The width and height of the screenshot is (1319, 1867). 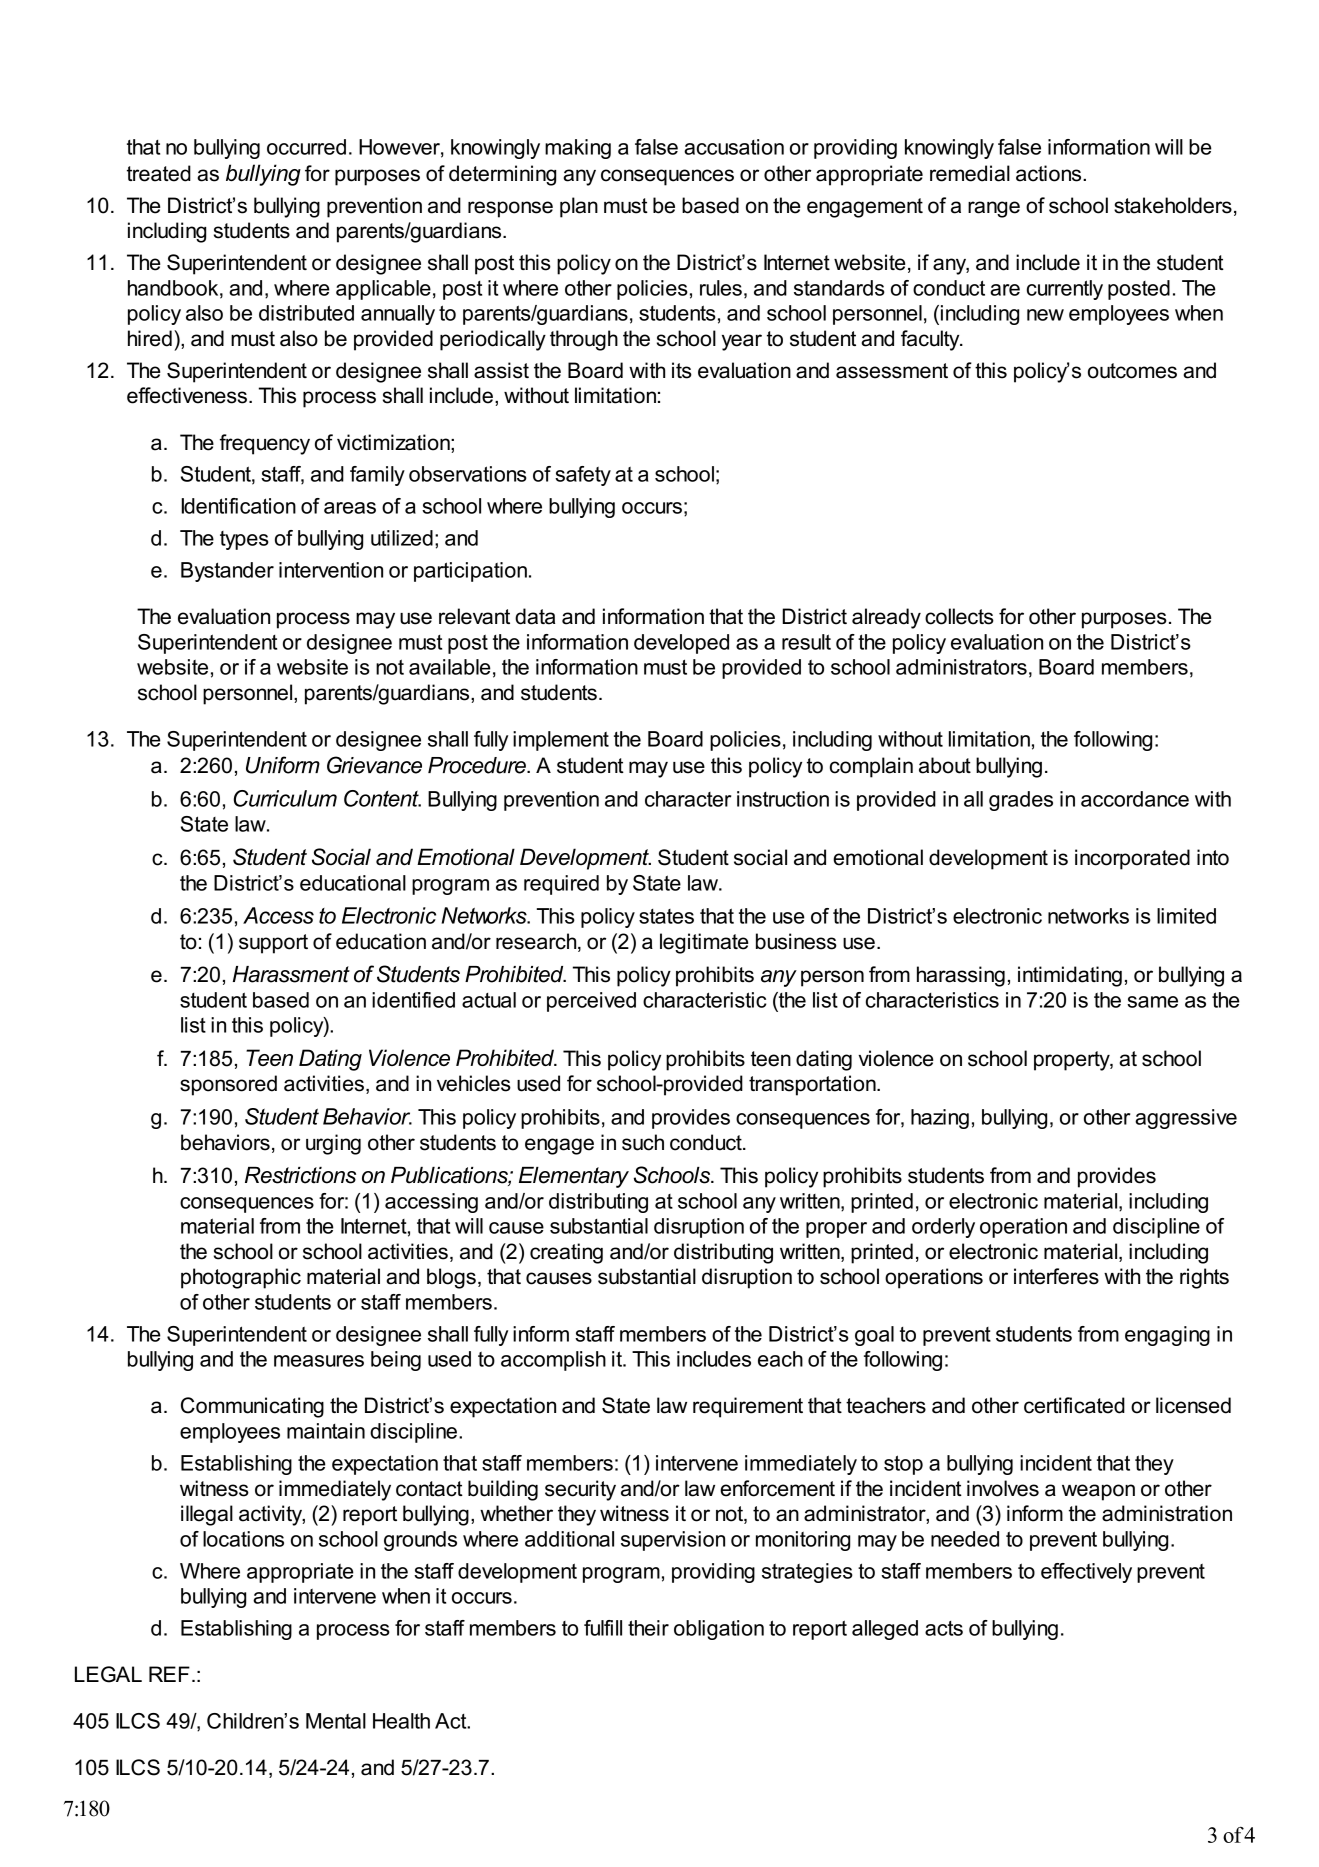 What do you see at coordinates (283, 765) in the screenshot?
I see `Uniform` at bounding box center [283, 765].
